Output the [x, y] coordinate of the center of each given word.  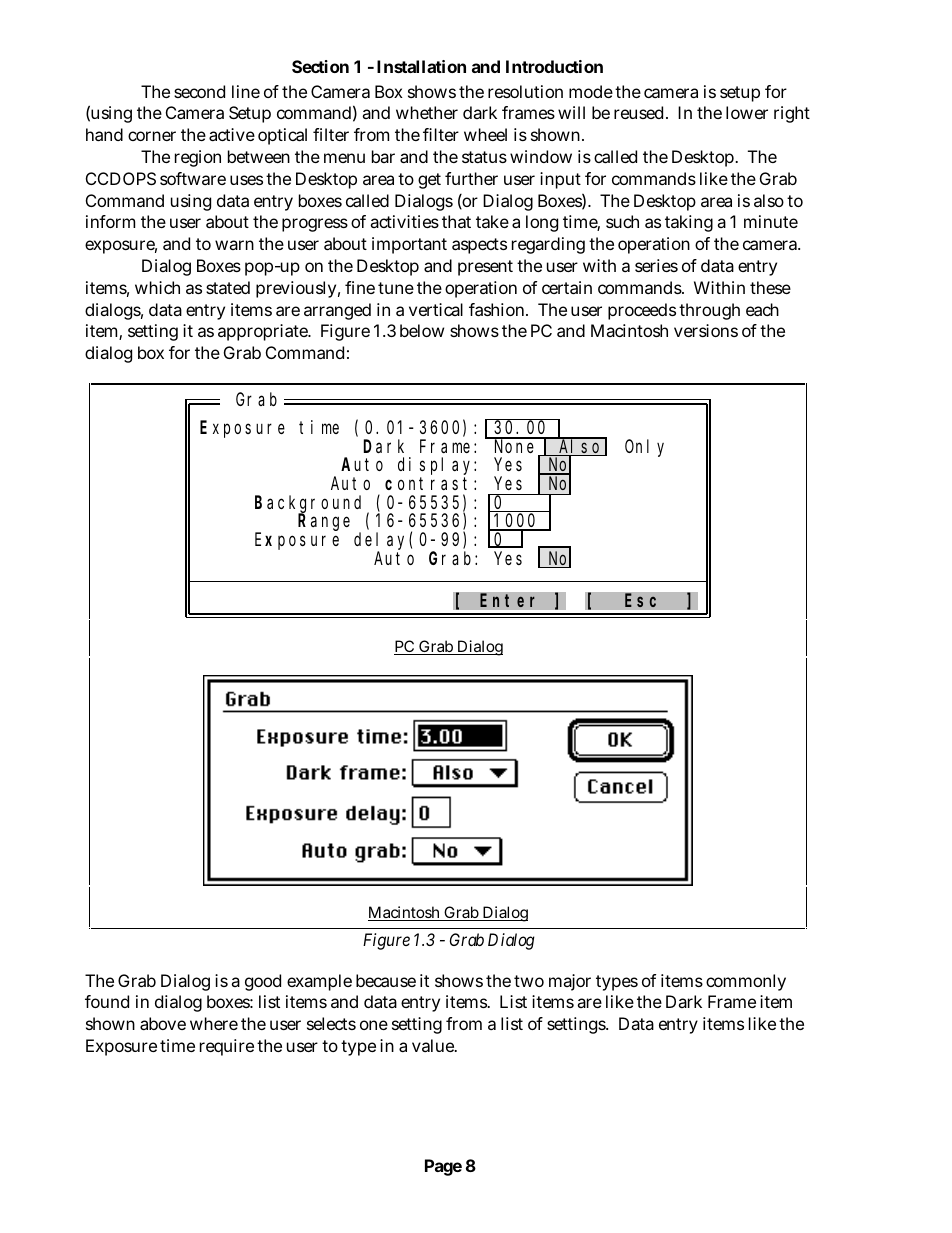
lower [747, 112]
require [227, 1047]
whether [427, 112]
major [570, 982]
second [199, 91]
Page [443, 1167]
